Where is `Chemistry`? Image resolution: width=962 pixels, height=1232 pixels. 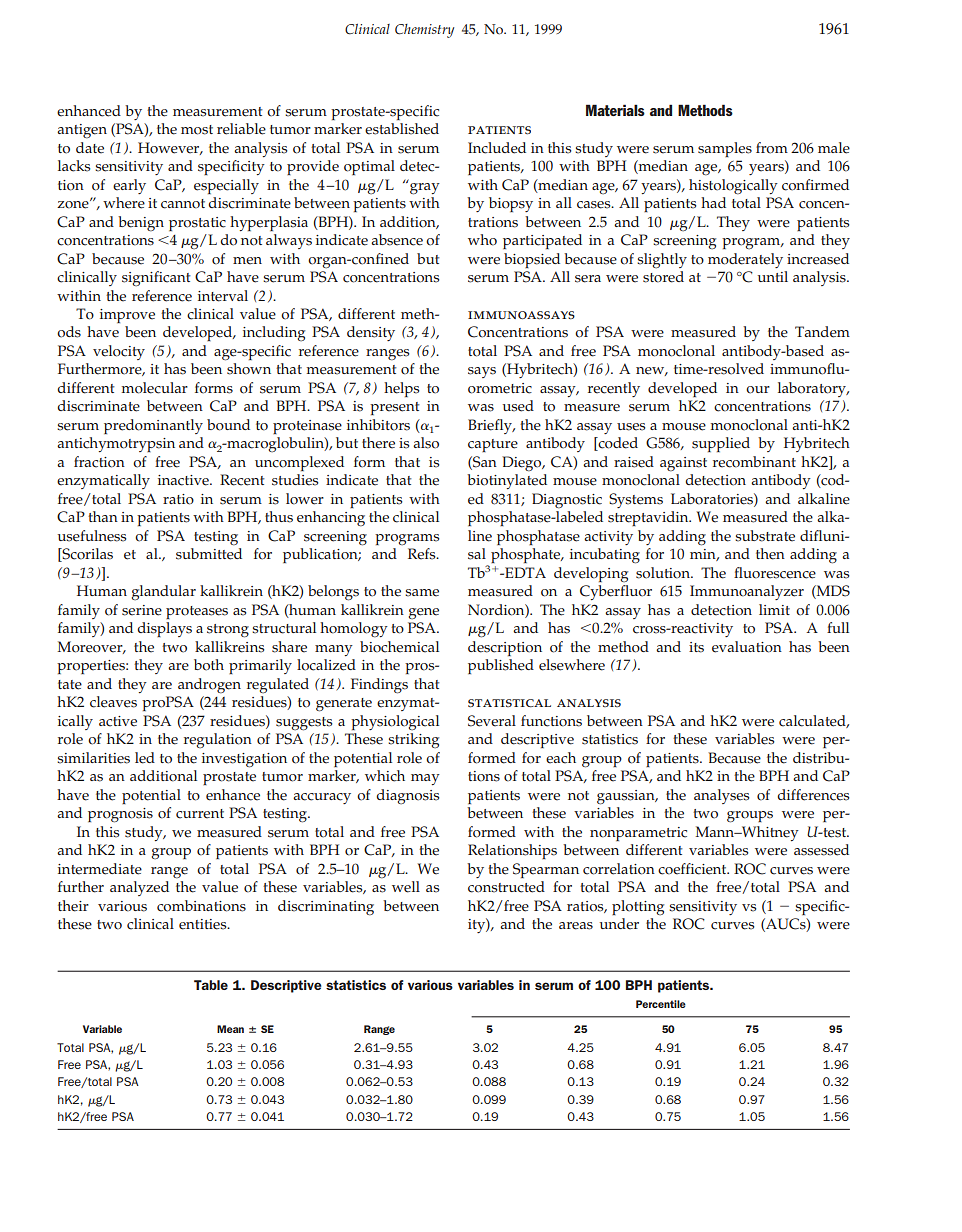 Chemistry is located at coordinates (424, 31).
